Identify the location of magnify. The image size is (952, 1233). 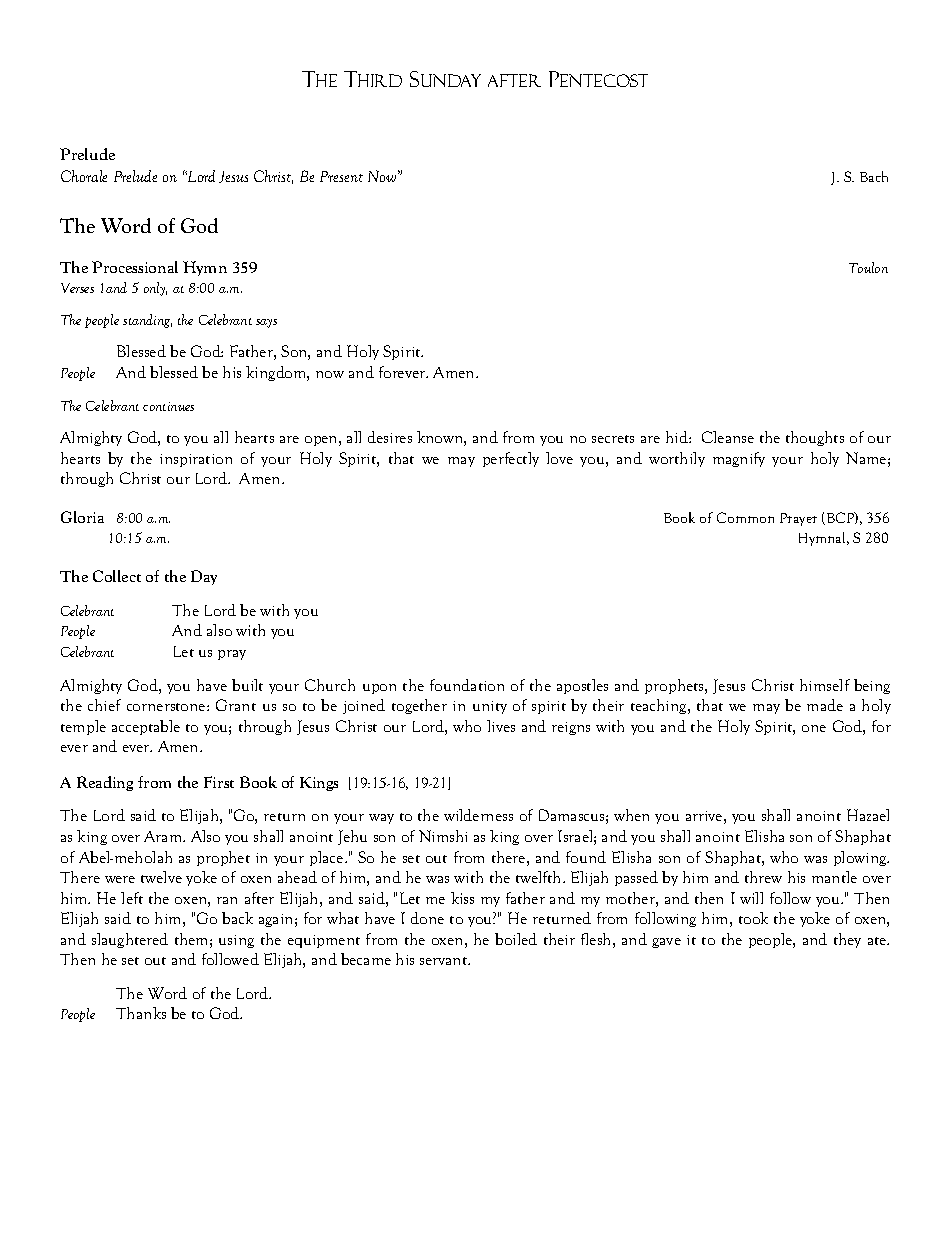
(739, 459).
